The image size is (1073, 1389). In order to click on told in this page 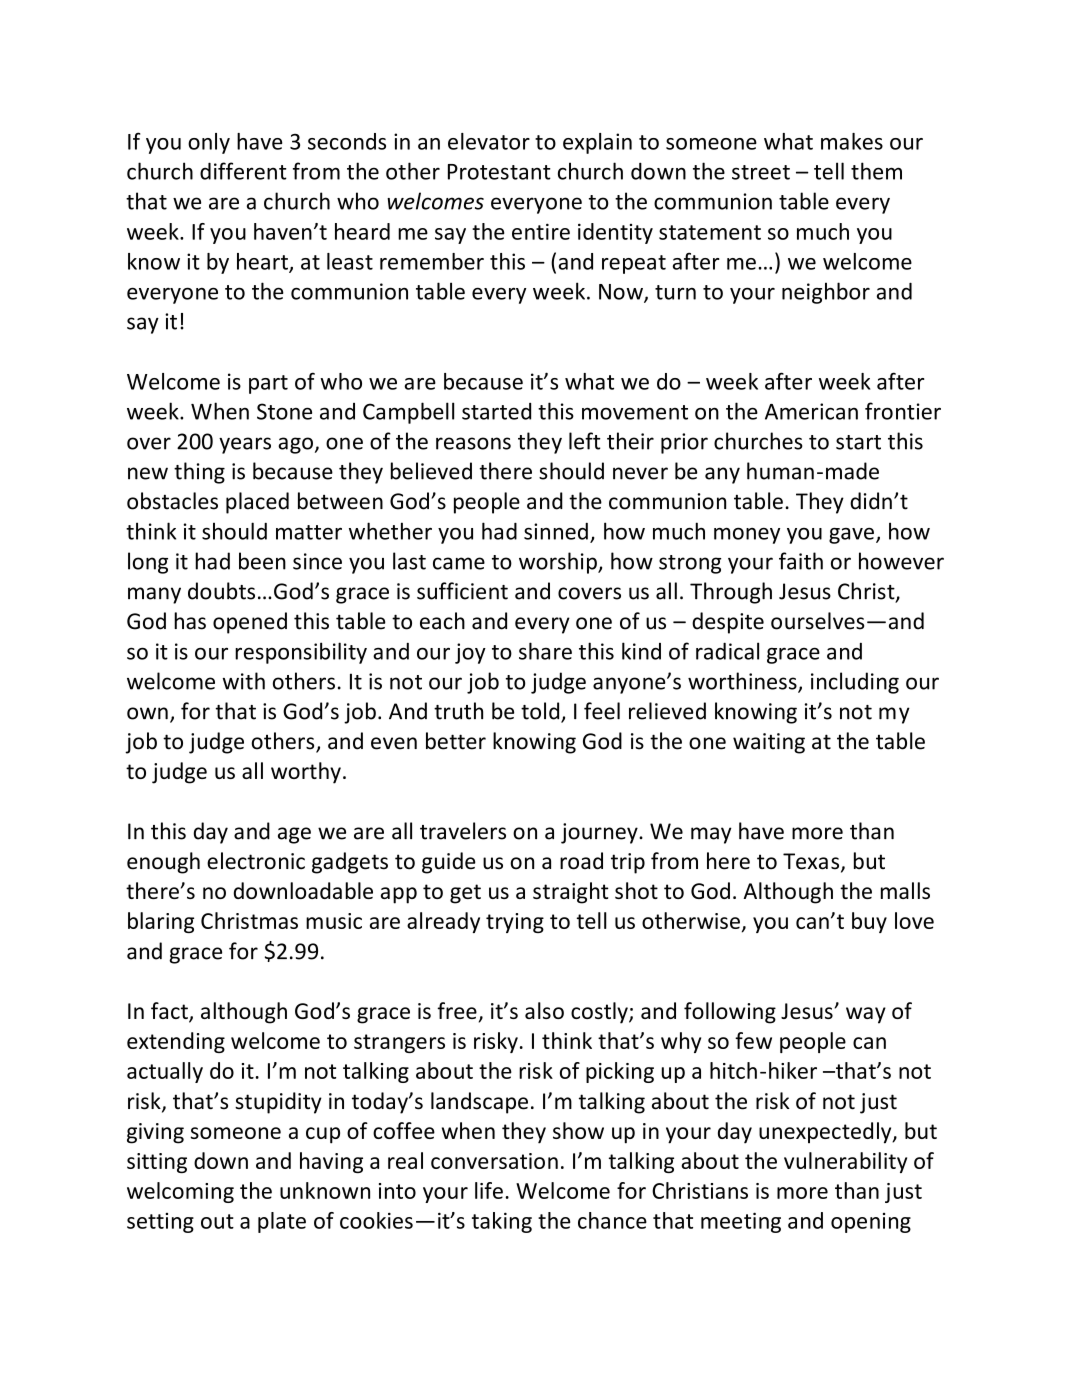, I will do `click(541, 712)`.
